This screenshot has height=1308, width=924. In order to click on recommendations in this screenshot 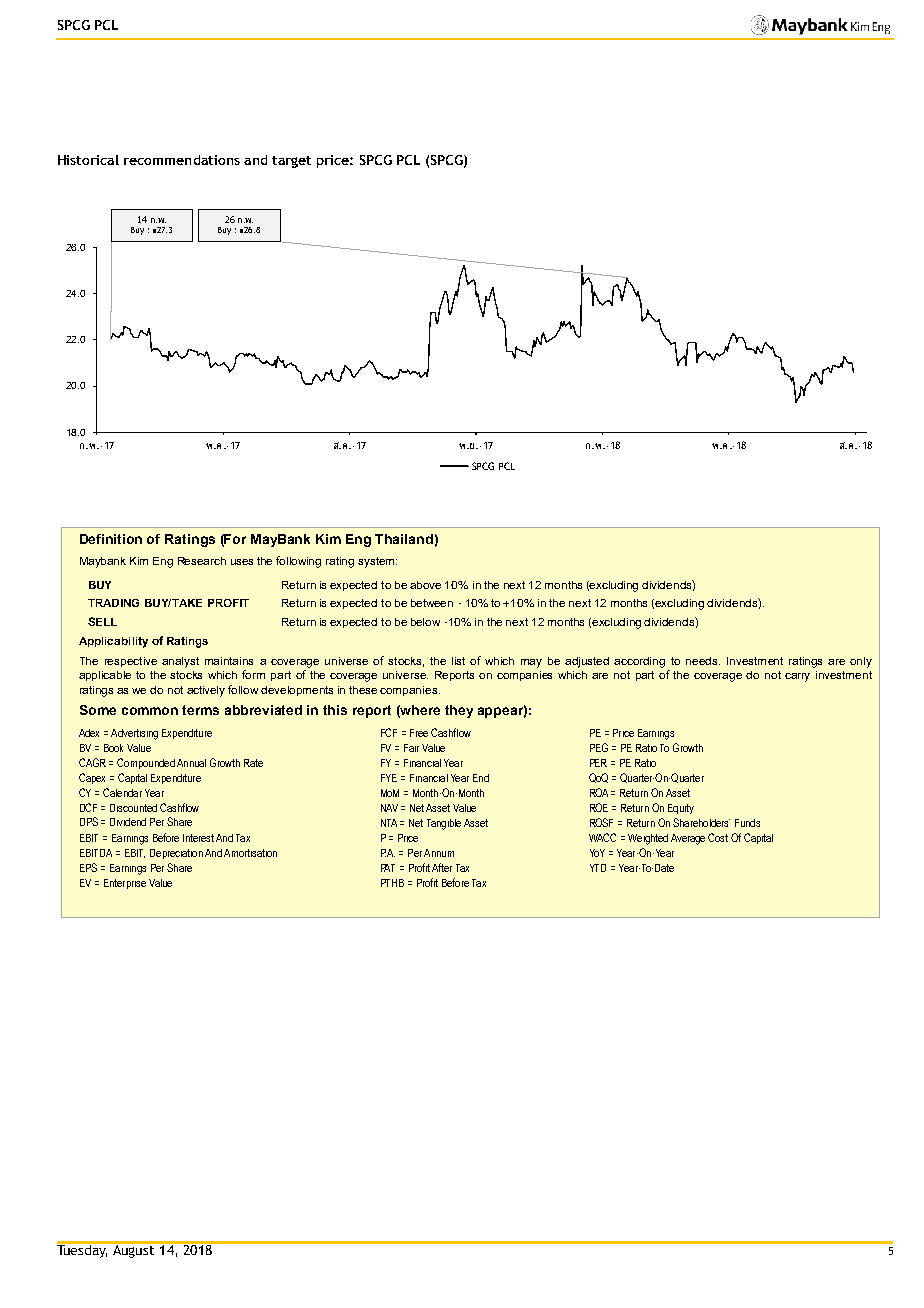, I will do `click(182, 160)`.
